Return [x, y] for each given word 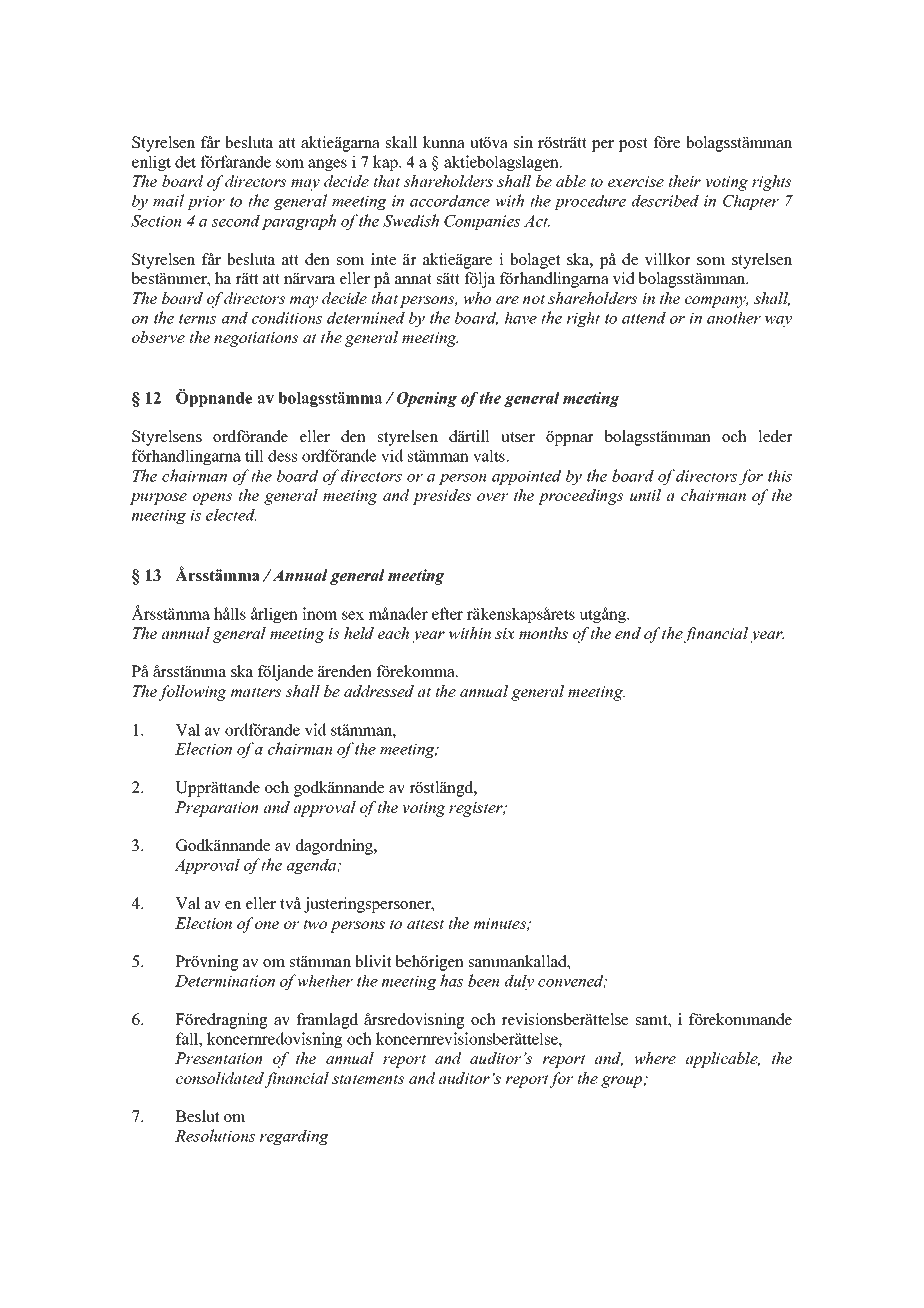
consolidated [220, 1079]
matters [256, 692]
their [684, 181]
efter [447, 613]
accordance [450, 200]
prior [206, 202]
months [543, 633]
